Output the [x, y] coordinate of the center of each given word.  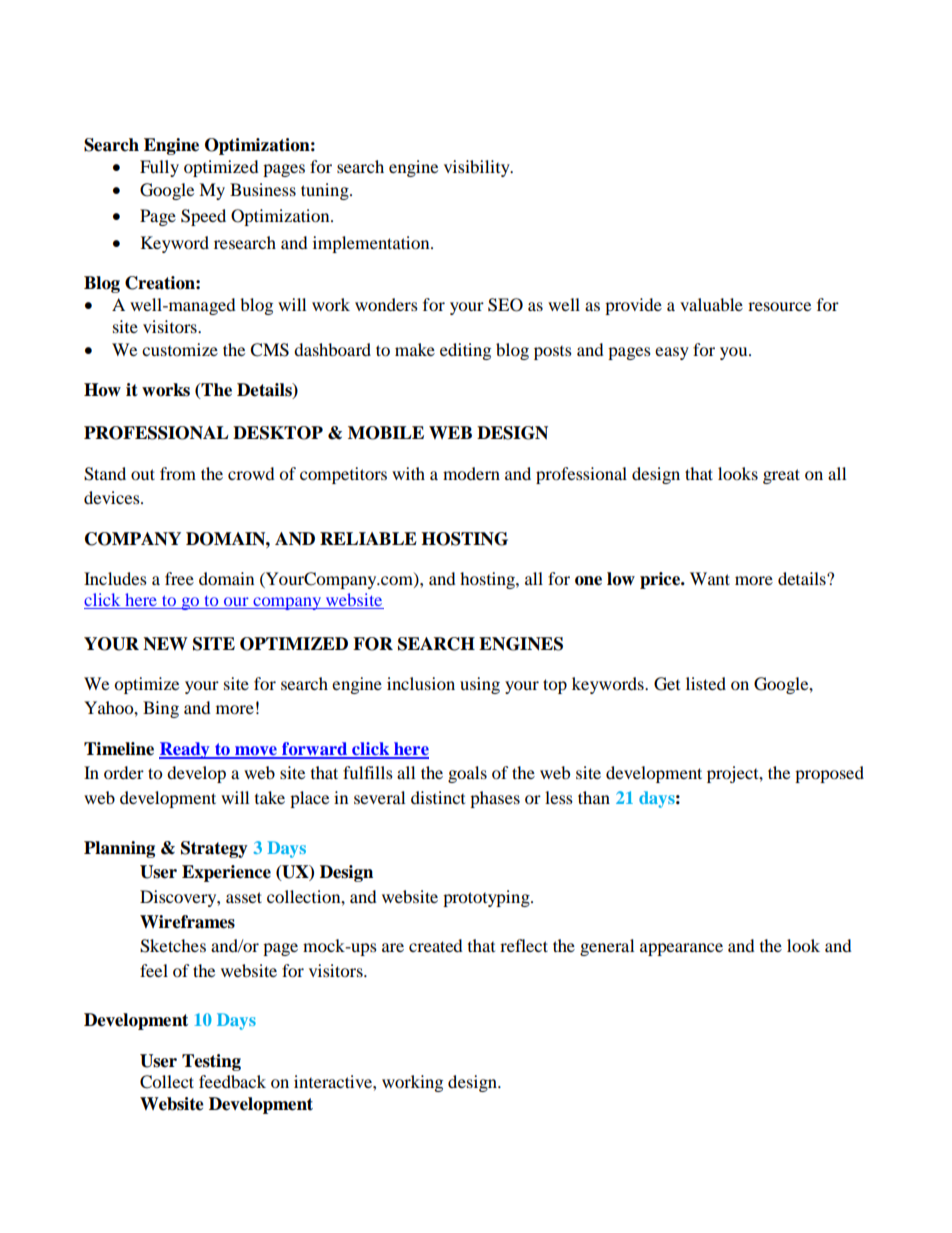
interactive [334, 1081]
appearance [681, 949]
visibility [478, 168]
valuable [711, 304]
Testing [211, 1062]
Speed [203, 217]
